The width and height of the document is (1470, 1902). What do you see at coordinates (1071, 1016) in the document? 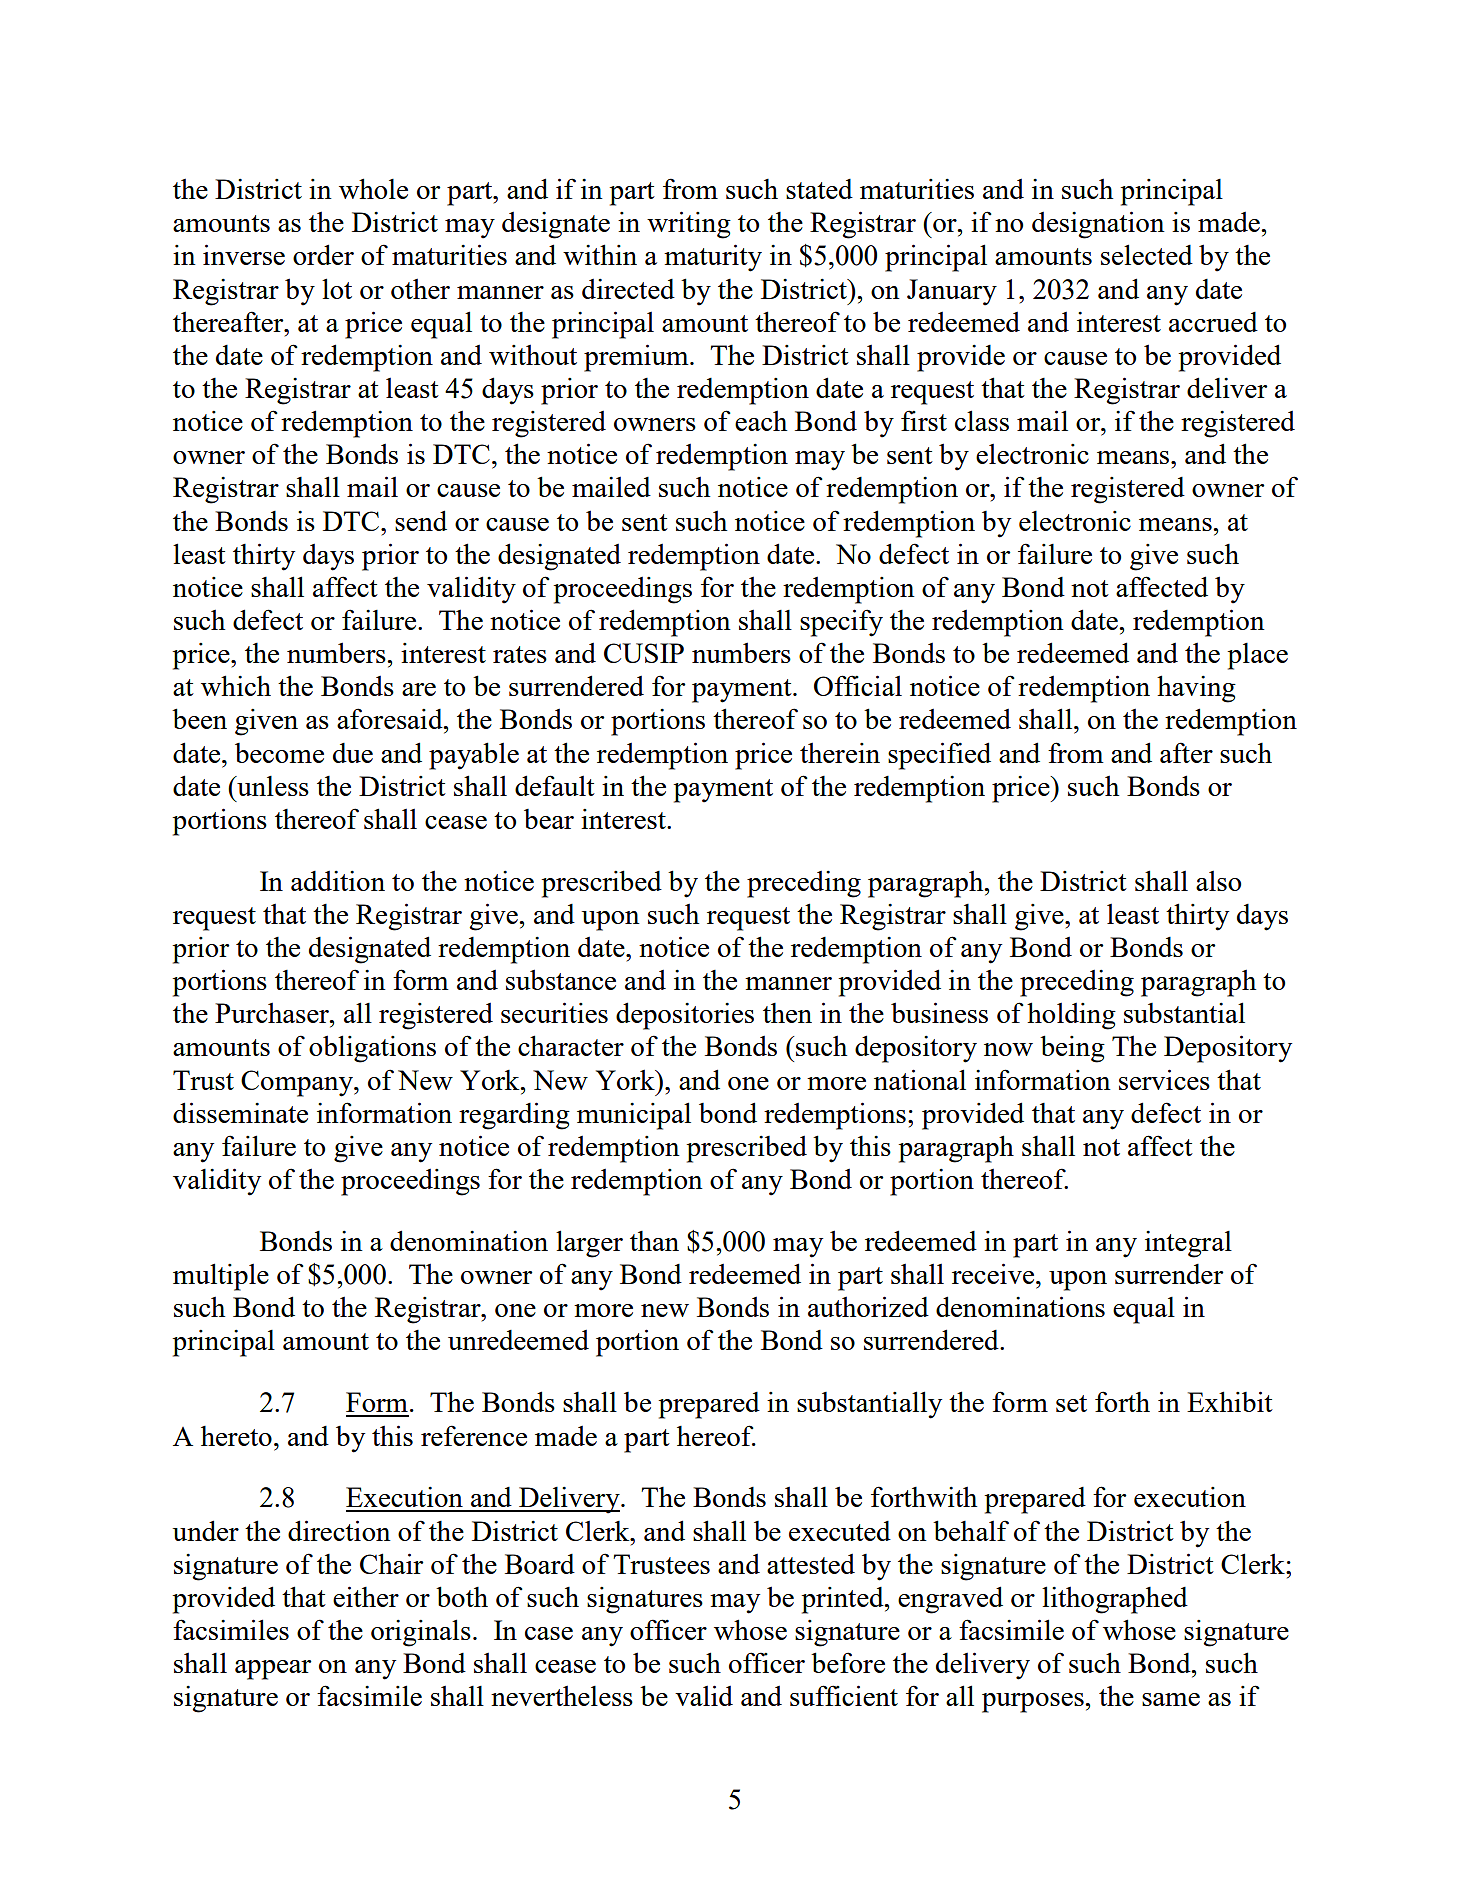
I see `holding` at bounding box center [1071, 1016].
